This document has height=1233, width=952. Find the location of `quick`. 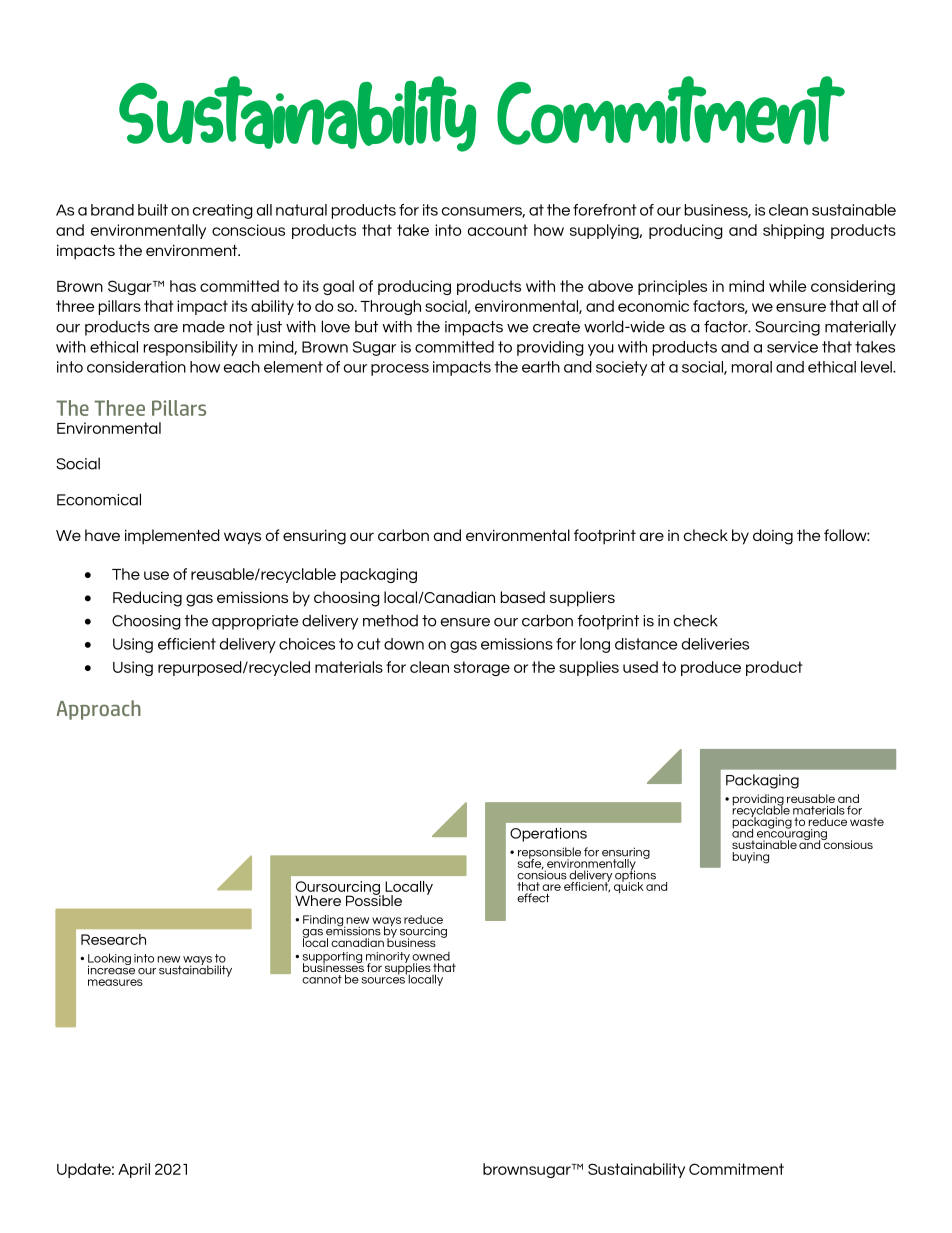

quick is located at coordinates (628, 886).
